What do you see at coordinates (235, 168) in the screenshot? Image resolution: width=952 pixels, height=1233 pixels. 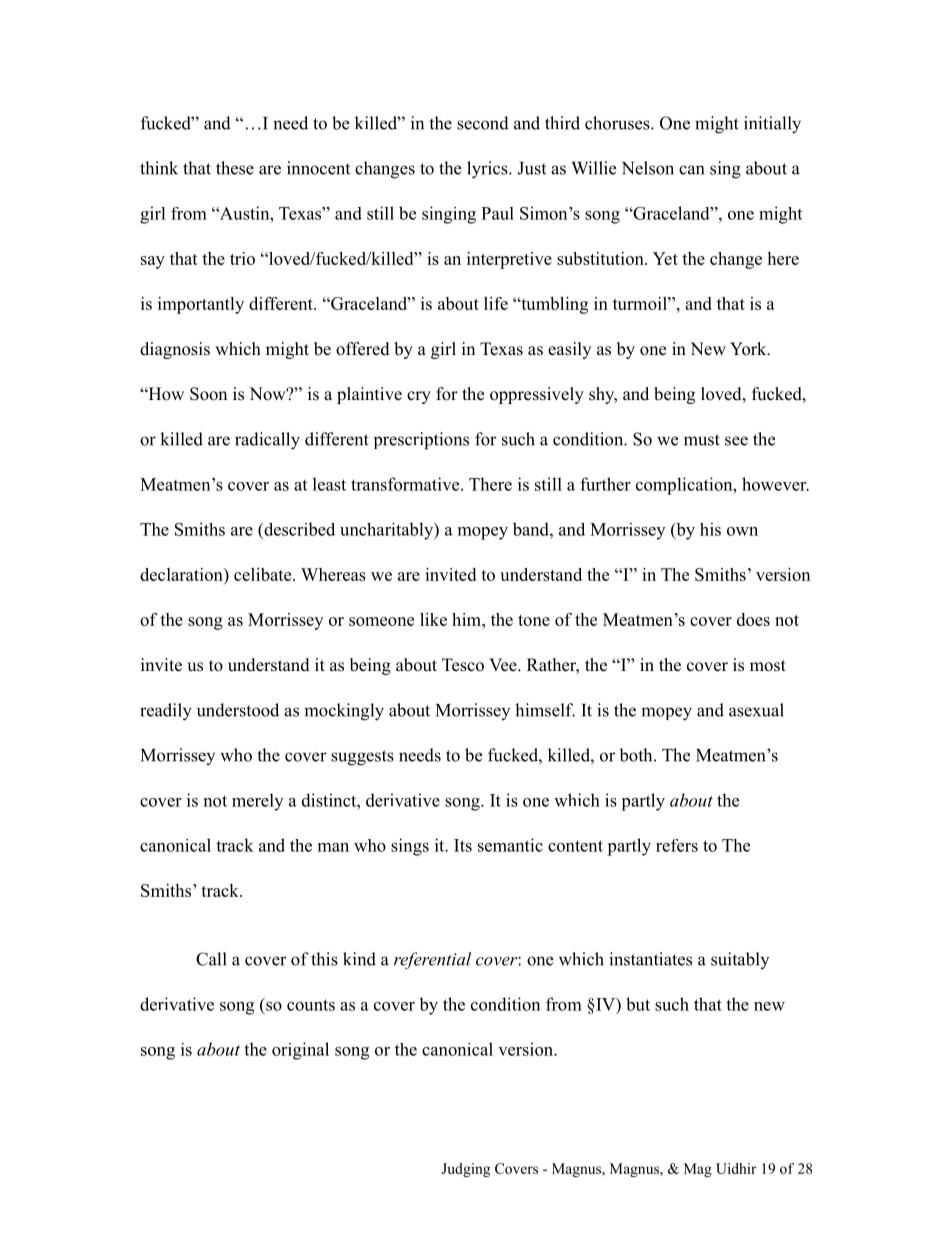 I see `these` at bounding box center [235, 168].
